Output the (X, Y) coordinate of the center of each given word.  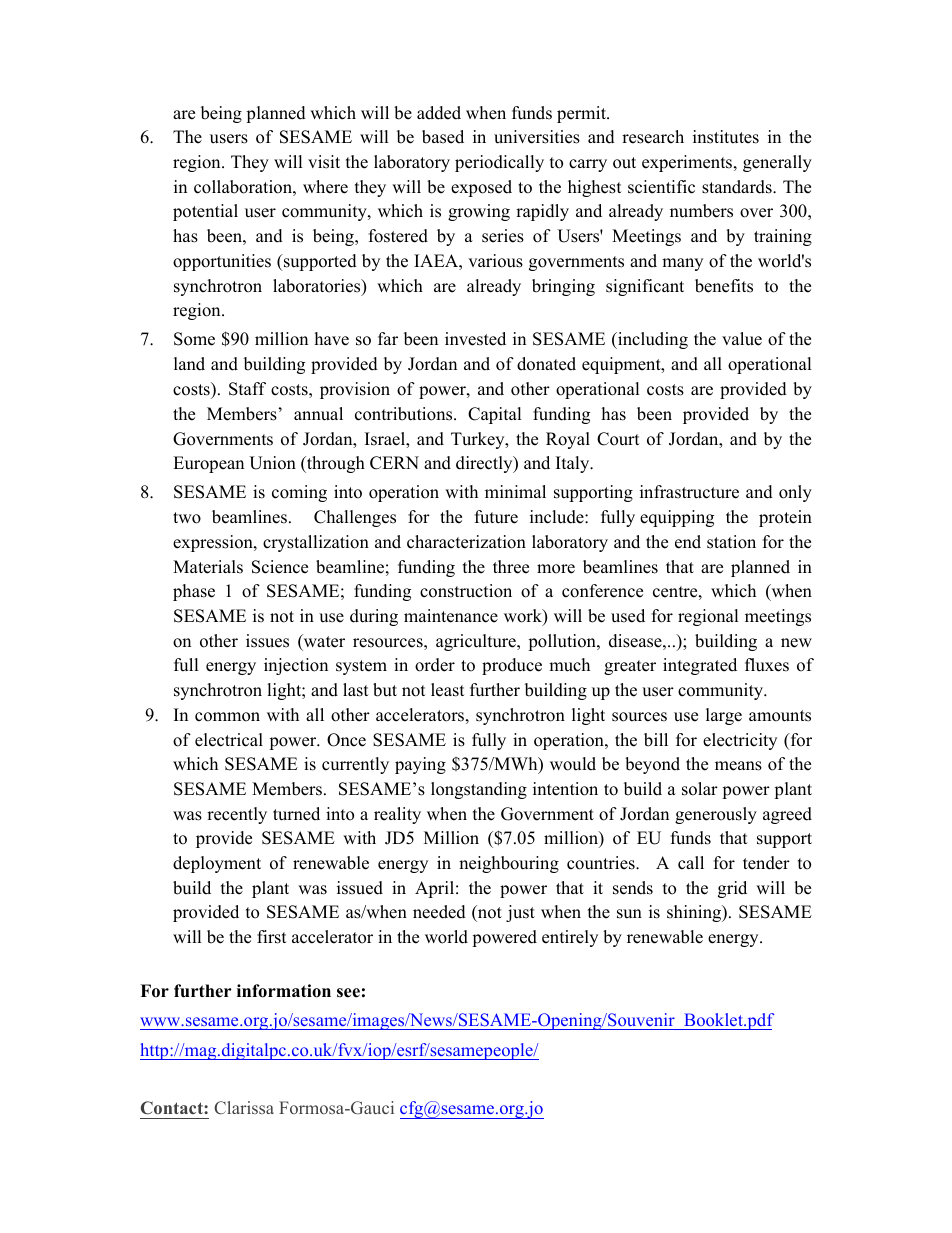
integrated (700, 666)
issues (267, 641)
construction (466, 591)
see (348, 993)
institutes (726, 137)
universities (537, 137)
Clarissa (244, 1107)
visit (324, 162)
